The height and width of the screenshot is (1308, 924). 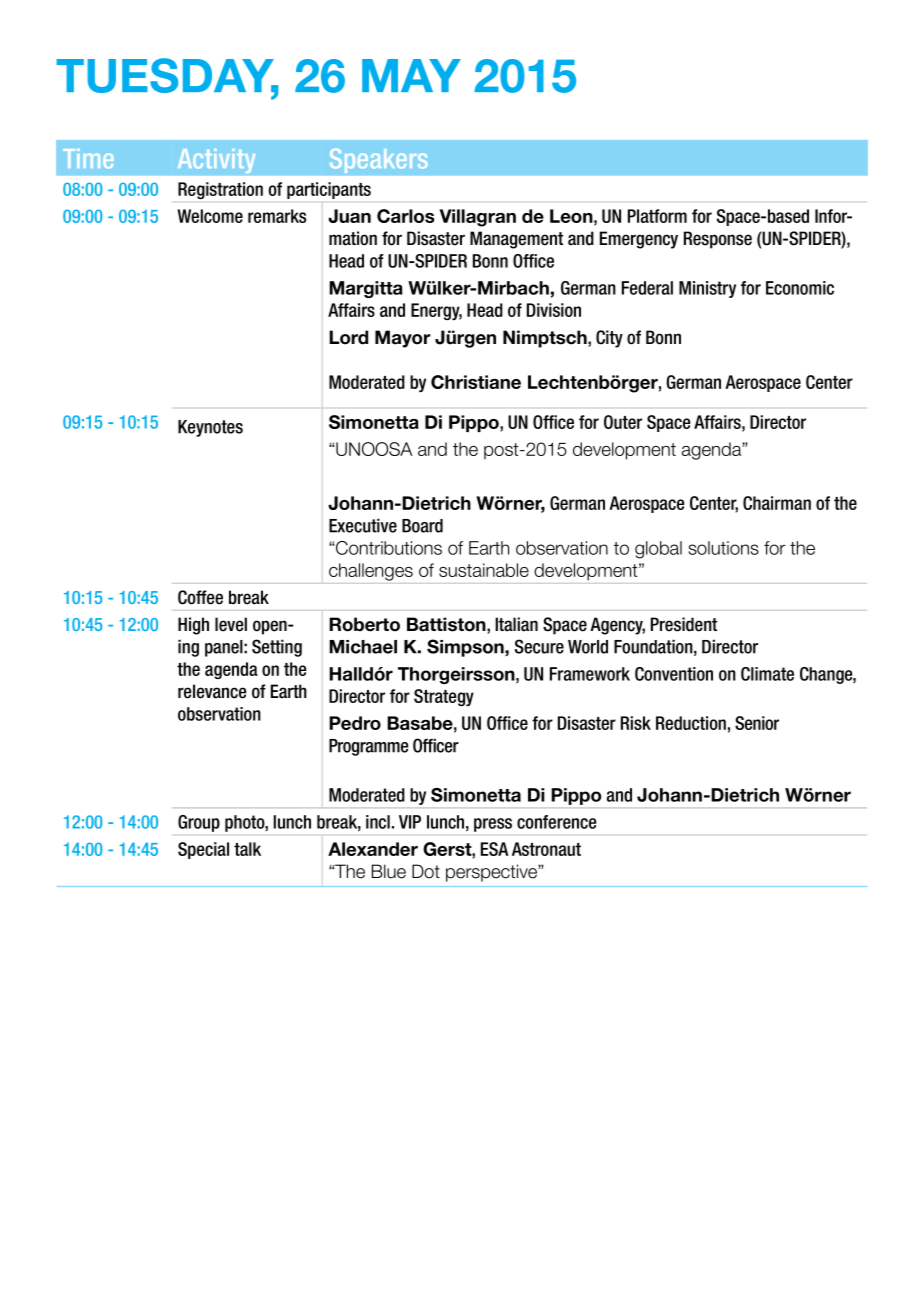 What do you see at coordinates (203, 850) in the screenshot?
I see `Special` at bounding box center [203, 850].
